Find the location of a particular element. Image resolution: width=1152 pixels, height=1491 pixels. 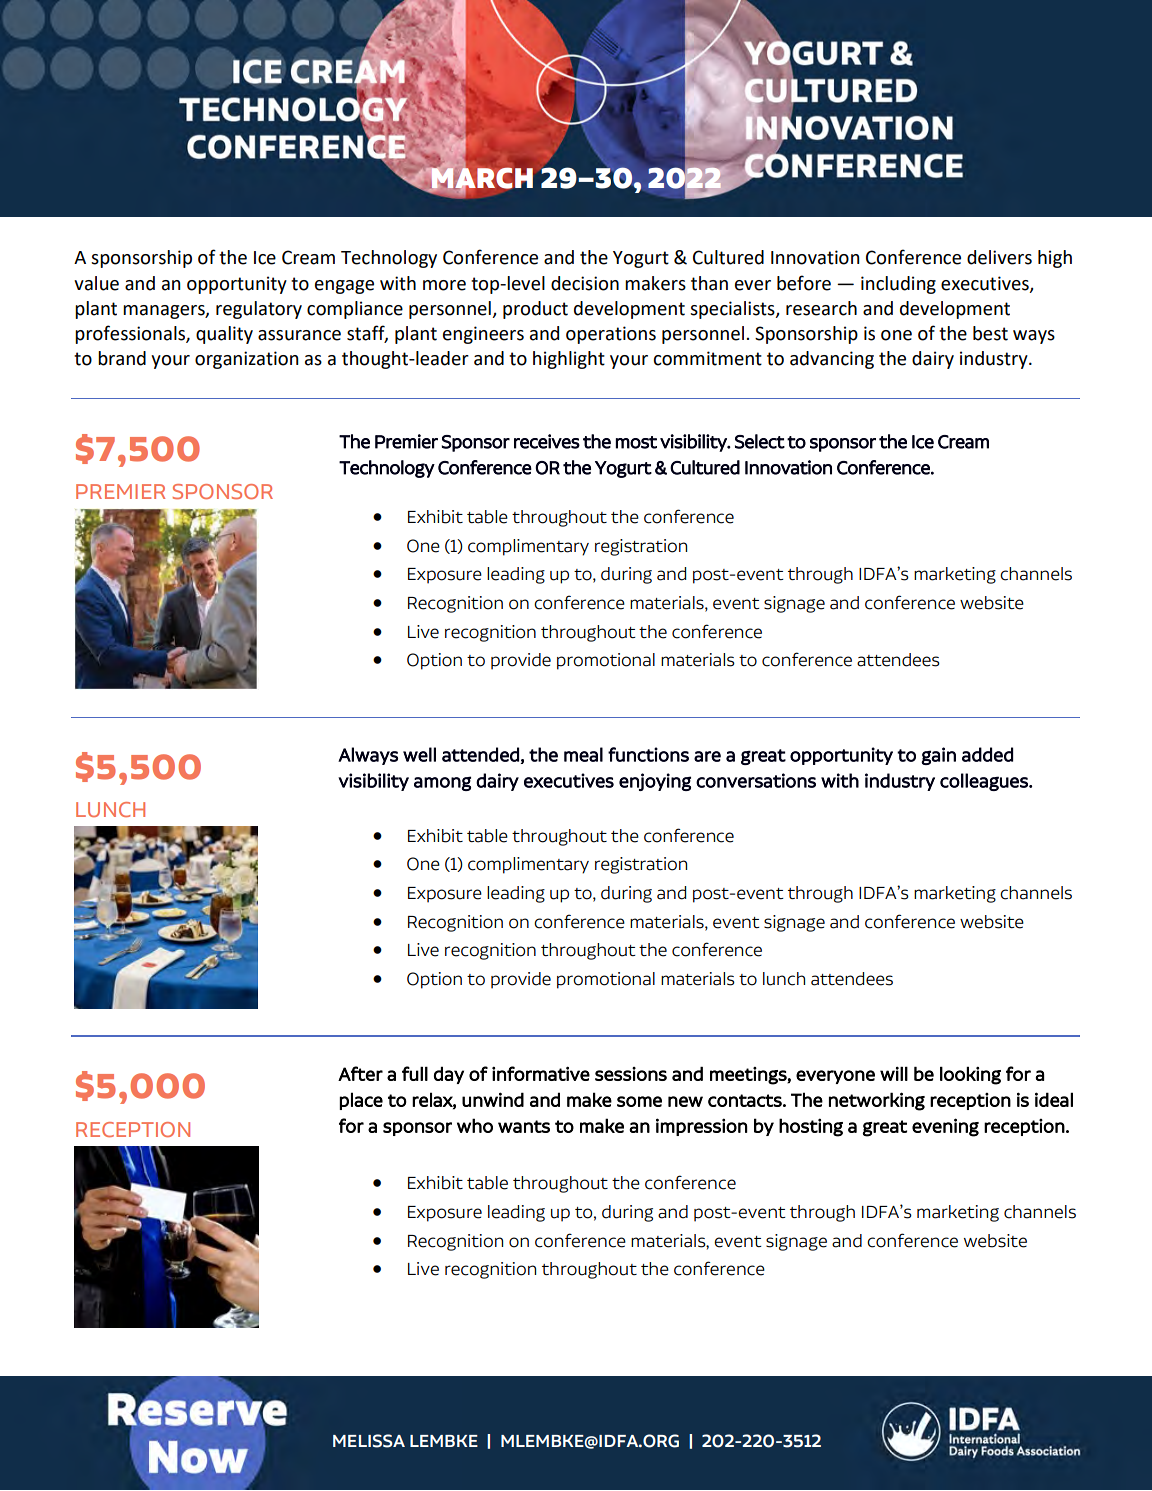

enjoying is located at coordinates (655, 782).
